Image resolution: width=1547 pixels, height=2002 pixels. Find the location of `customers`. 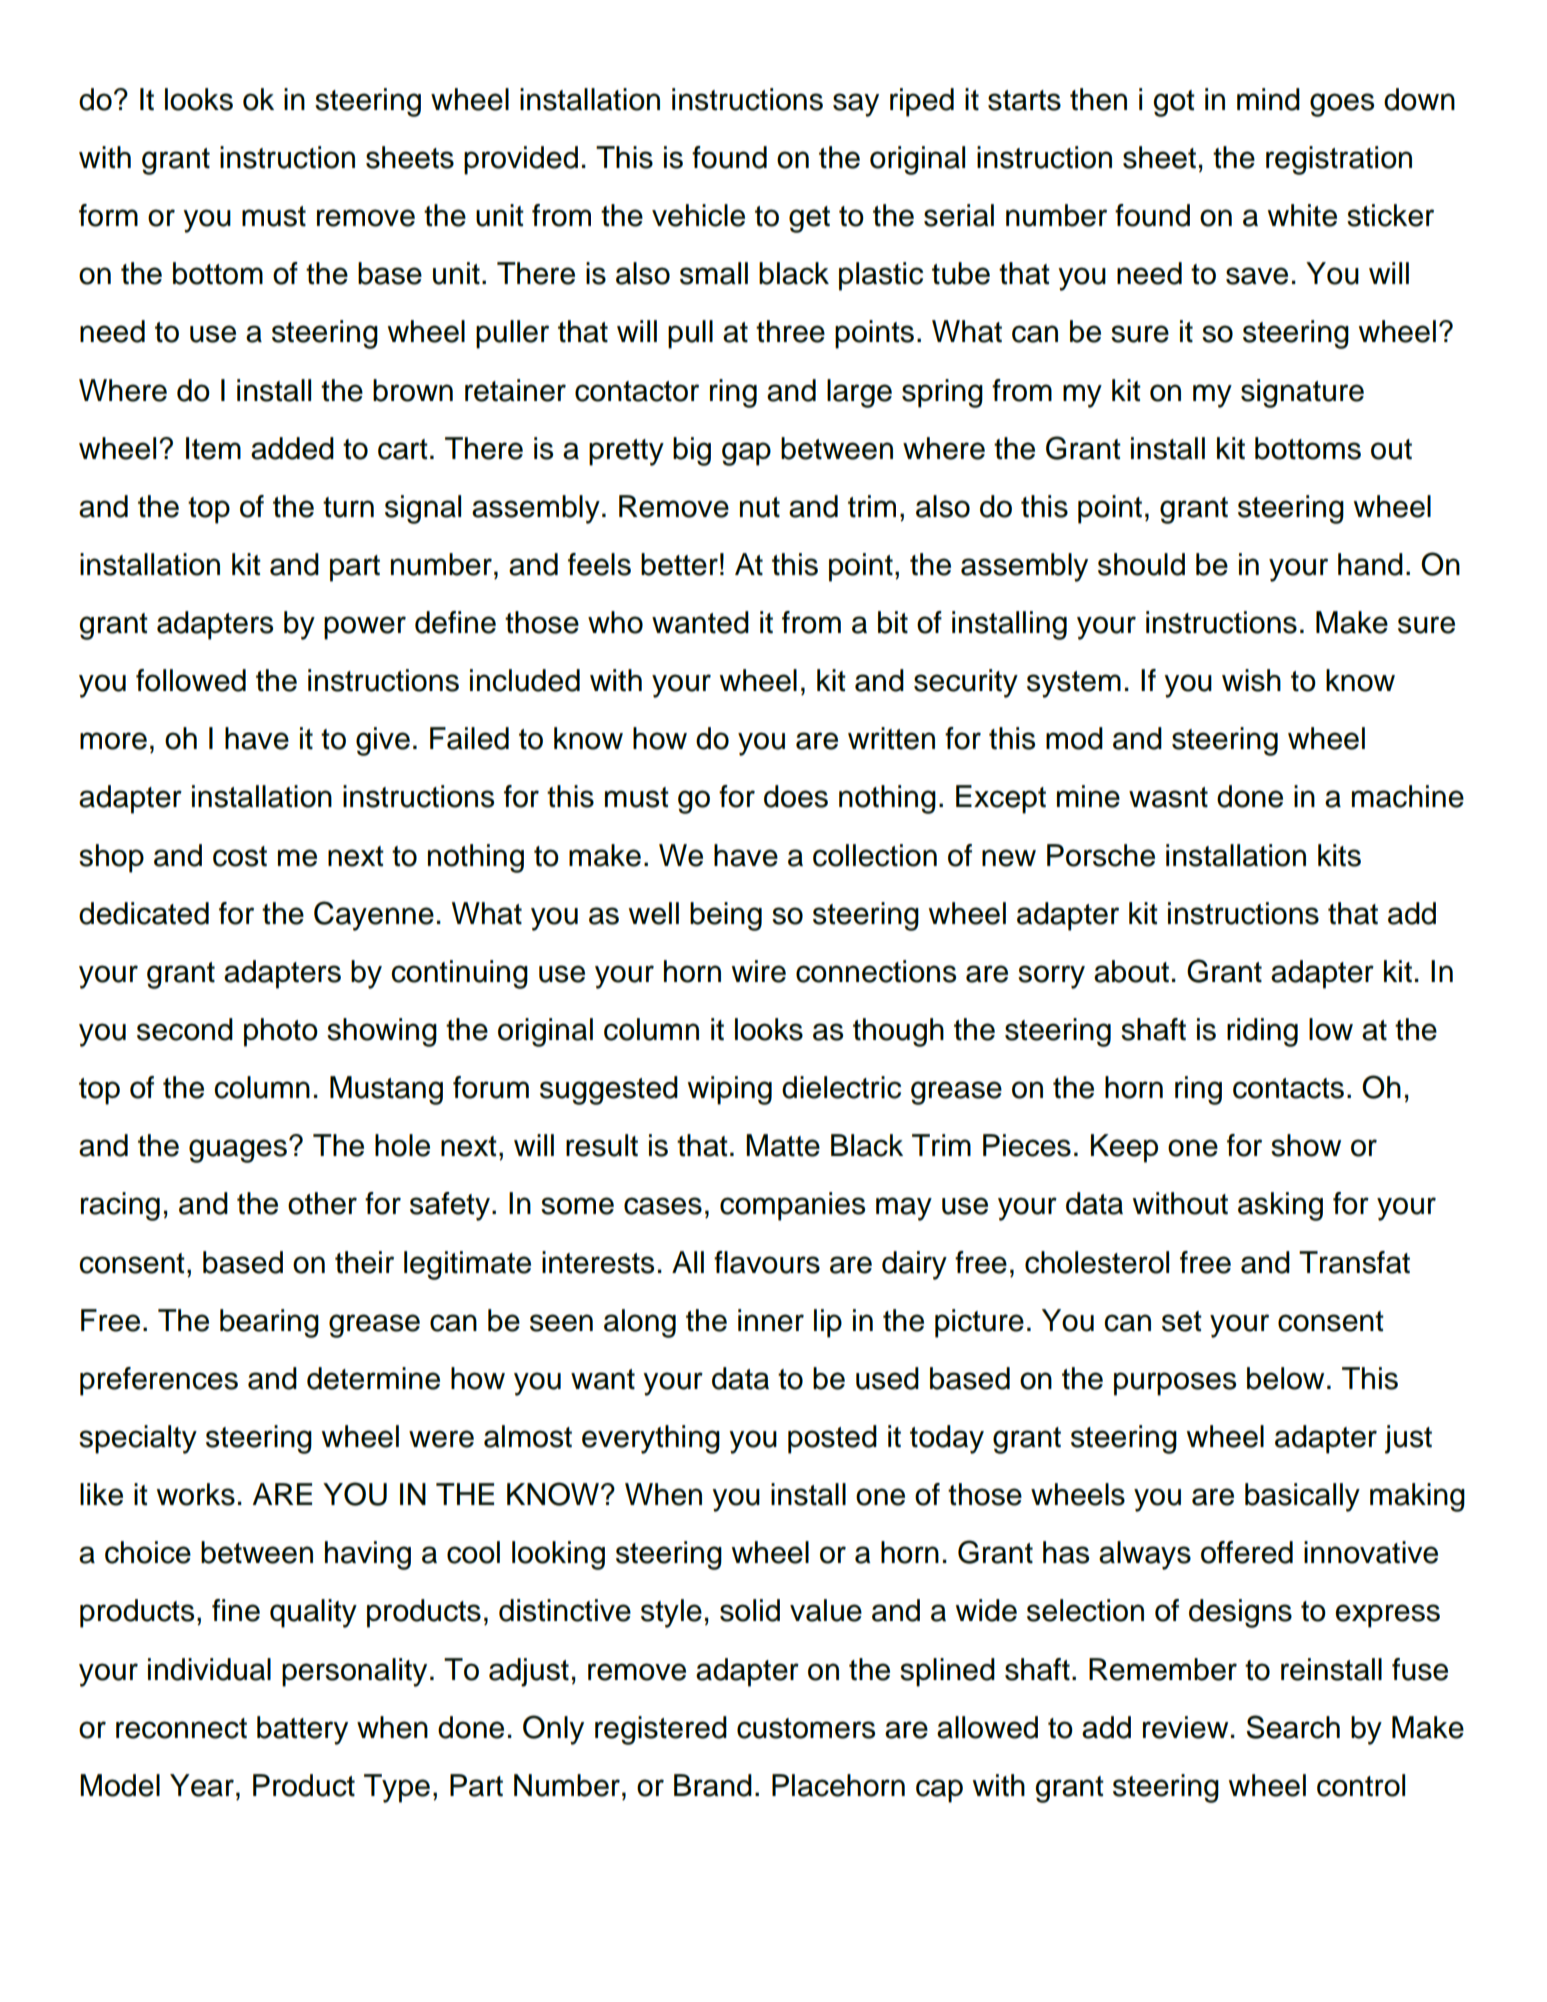

customers is located at coordinates (806, 1728).
